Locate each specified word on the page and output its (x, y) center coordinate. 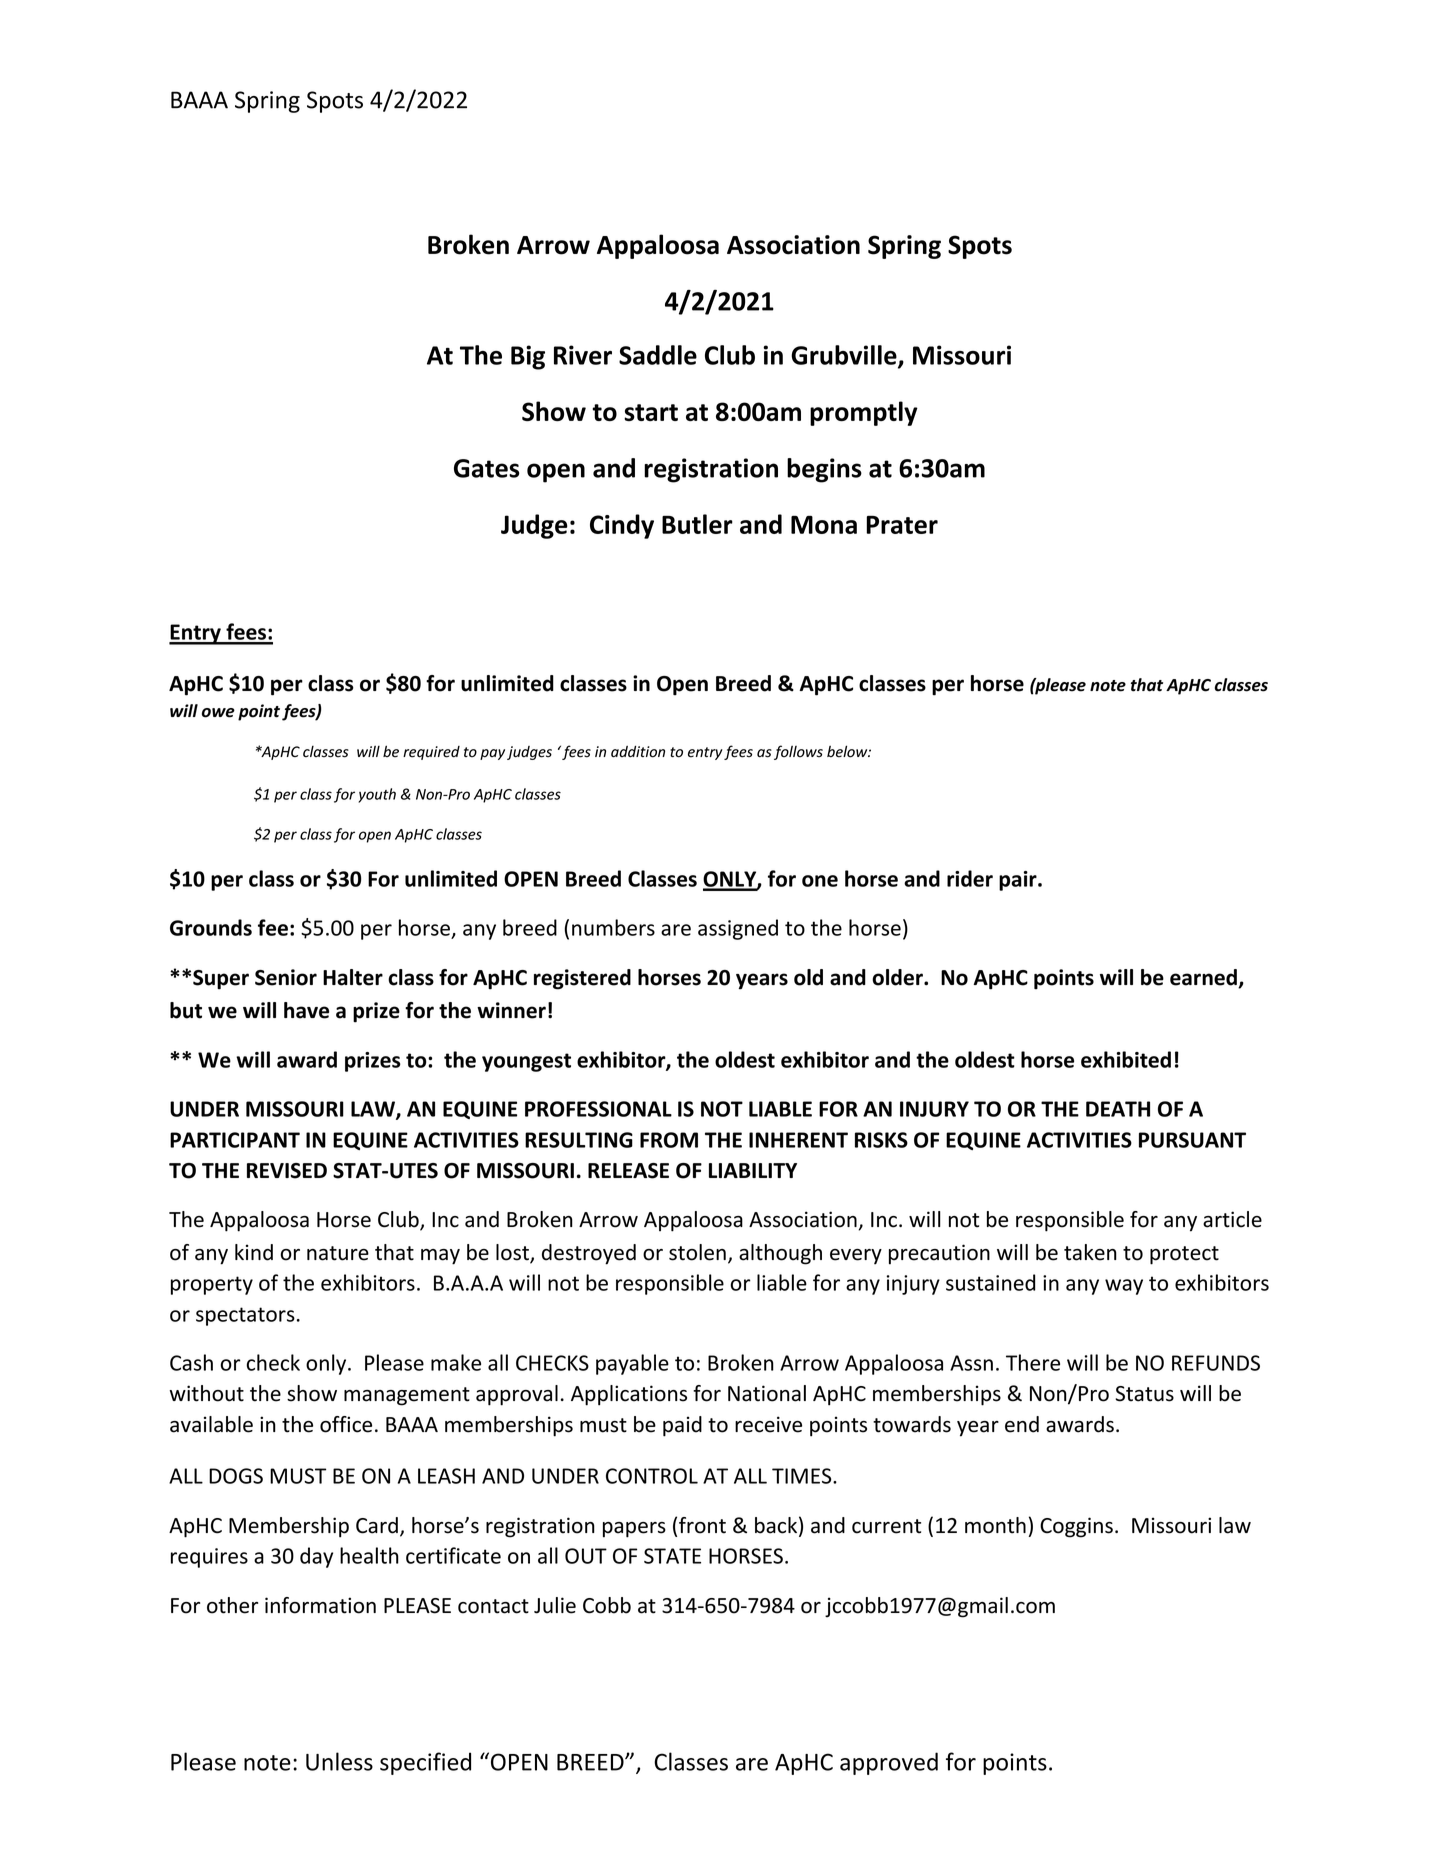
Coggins (1076, 1527)
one (820, 881)
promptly (864, 413)
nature (338, 1253)
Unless (339, 1761)
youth (377, 795)
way (1124, 1287)
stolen (697, 1252)
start (651, 412)
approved (889, 1763)
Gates (487, 468)
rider (970, 878)
